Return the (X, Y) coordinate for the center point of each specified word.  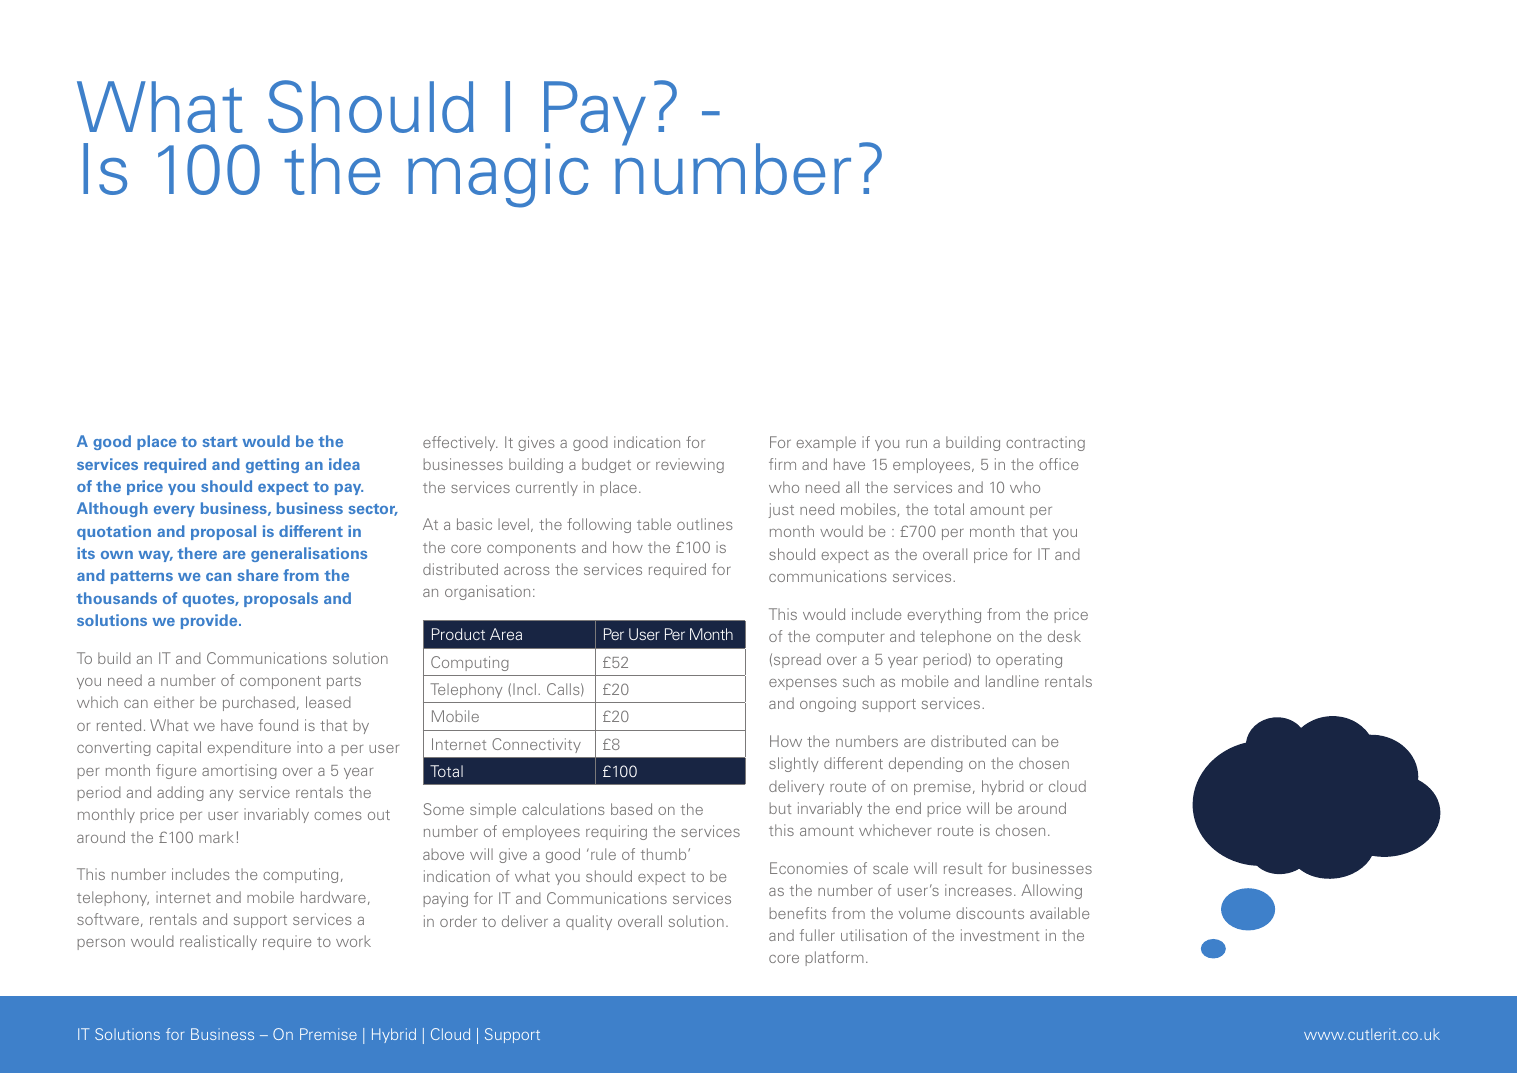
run (916, 444)
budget (606, 465)
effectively (460, 443)
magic (498, 175)
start (220, 441)
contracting (1045, 443)
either (174, 702)
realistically (218, 942)
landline (1012, 681)
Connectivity (536, 745)
